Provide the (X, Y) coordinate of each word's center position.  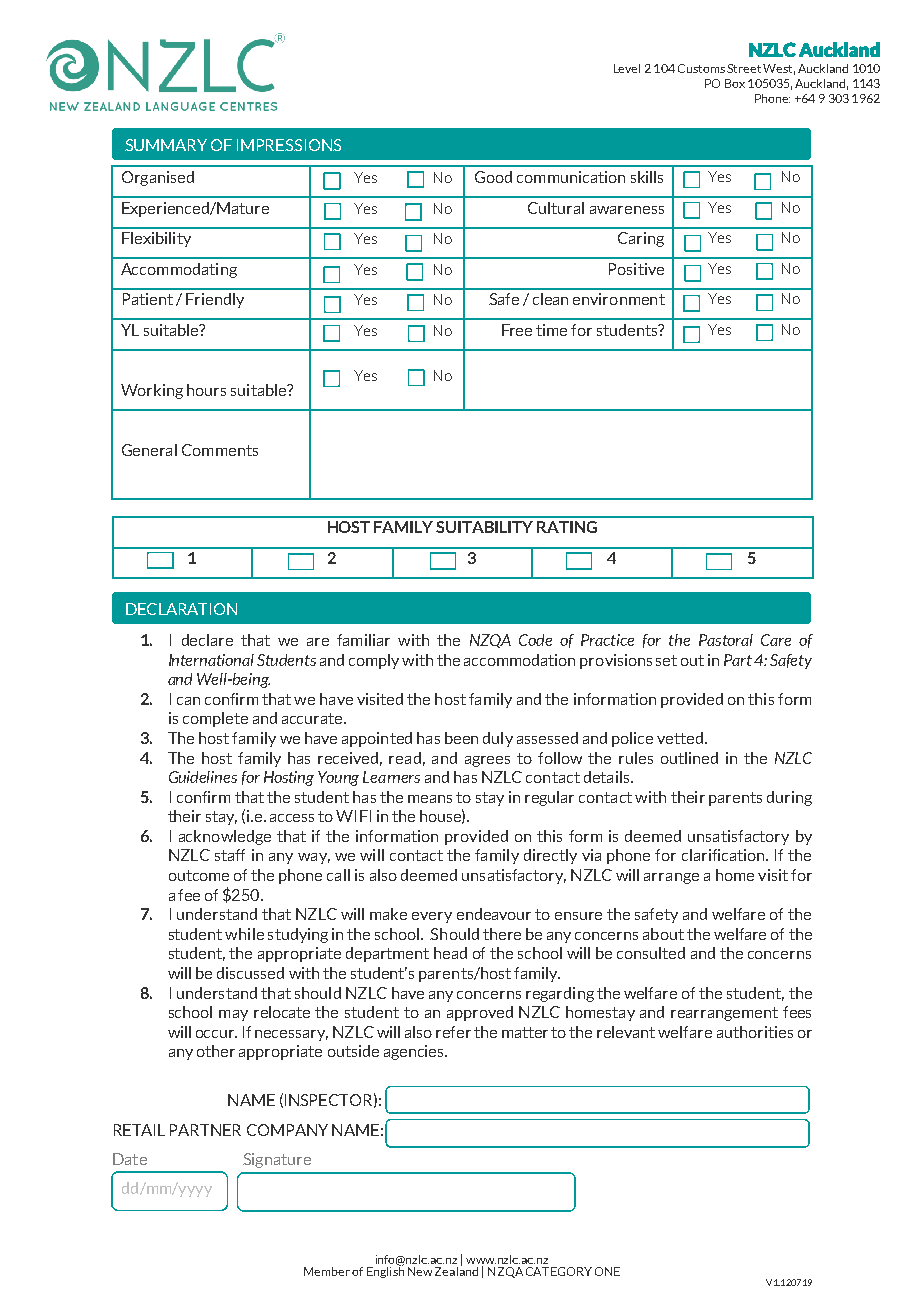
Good (493, 177)
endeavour (494, 914)
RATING (567, 527)
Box (735, 83)
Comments (220, 450)
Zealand (456, 1270)
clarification (724, 855)
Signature (277, 1160)
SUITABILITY (484, 527)
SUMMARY (166, 145)
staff (230, 855)
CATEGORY (559, 1271)
